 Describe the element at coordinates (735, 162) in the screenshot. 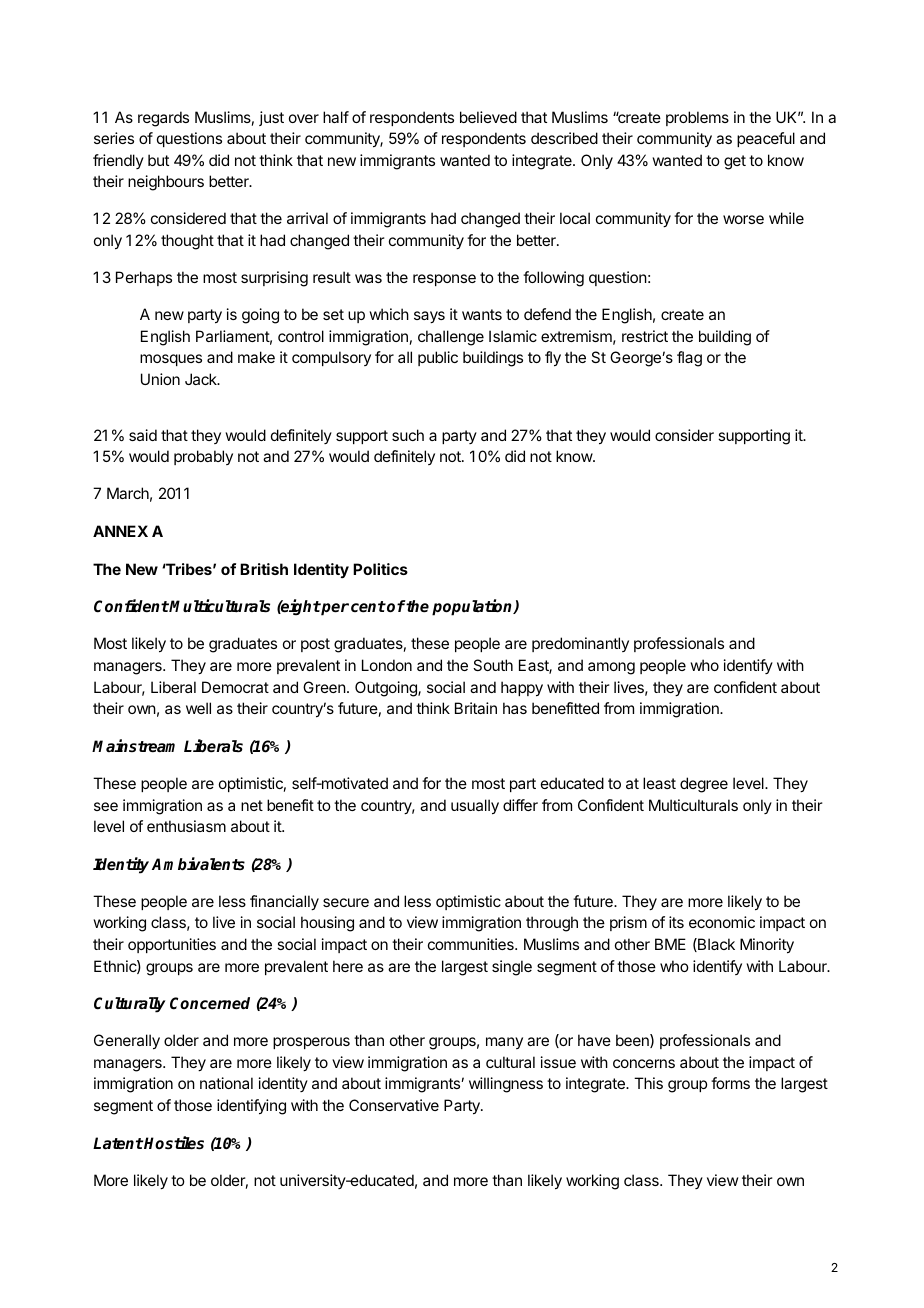

I see `get` at that location.
